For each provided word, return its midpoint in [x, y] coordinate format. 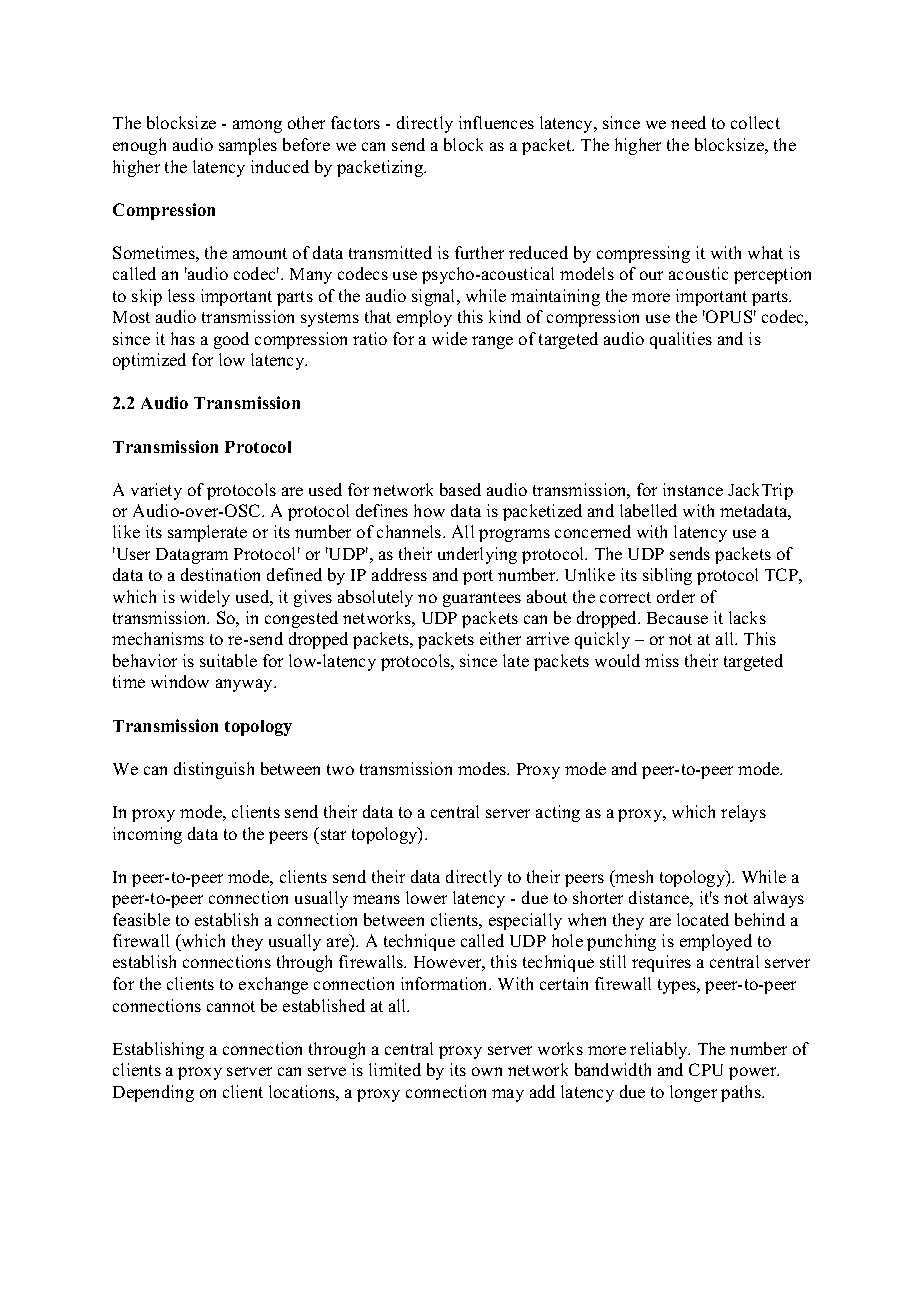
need [688, 122]
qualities [681, 340]
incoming [147, 835]
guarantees [482, 599]
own [487, 1071]
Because [677, 618]
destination [220, 574]
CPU [706, 1069]
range [492, 342]
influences [496, 122]
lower [426, 897]
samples [248, 146]
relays [743, 813]
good [231, 340]
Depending [153, 1093]
